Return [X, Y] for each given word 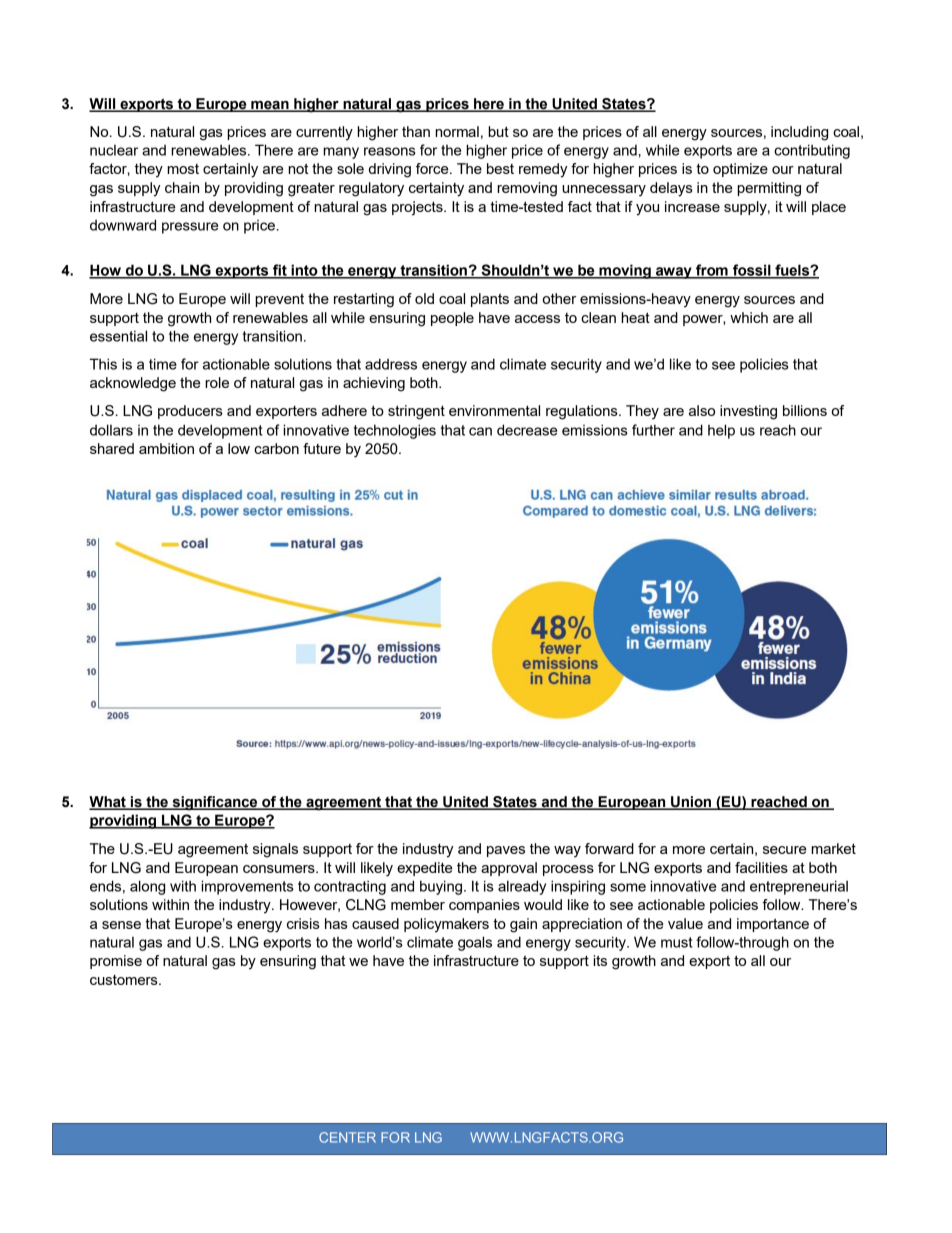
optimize [740, 170]
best [500, 168]
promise [116, 962]
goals [475, 943]
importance [773, 925]
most [183, 169]
